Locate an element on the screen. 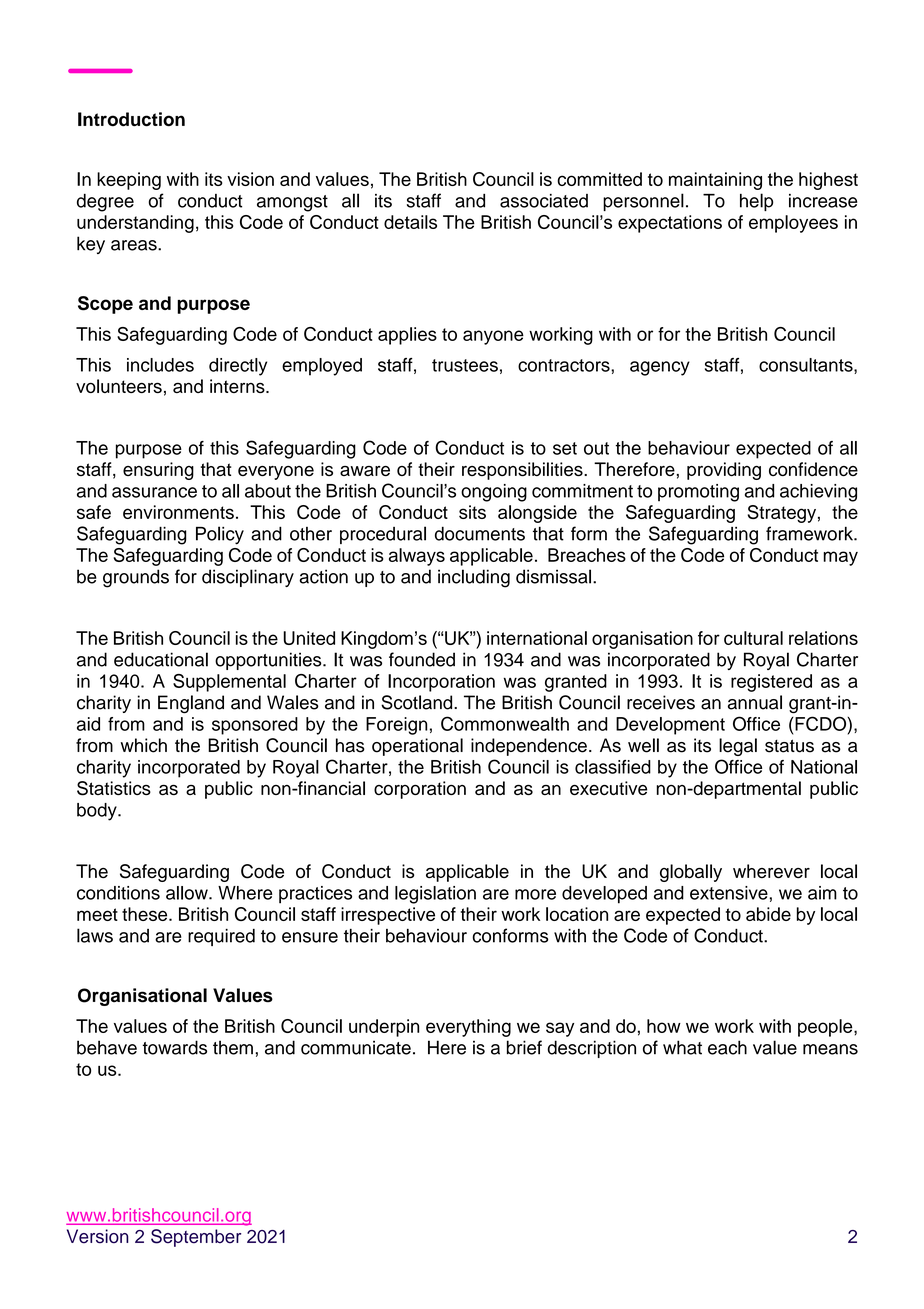 The image size is (924, 1309). September is located at coordinates (196, 1238).
